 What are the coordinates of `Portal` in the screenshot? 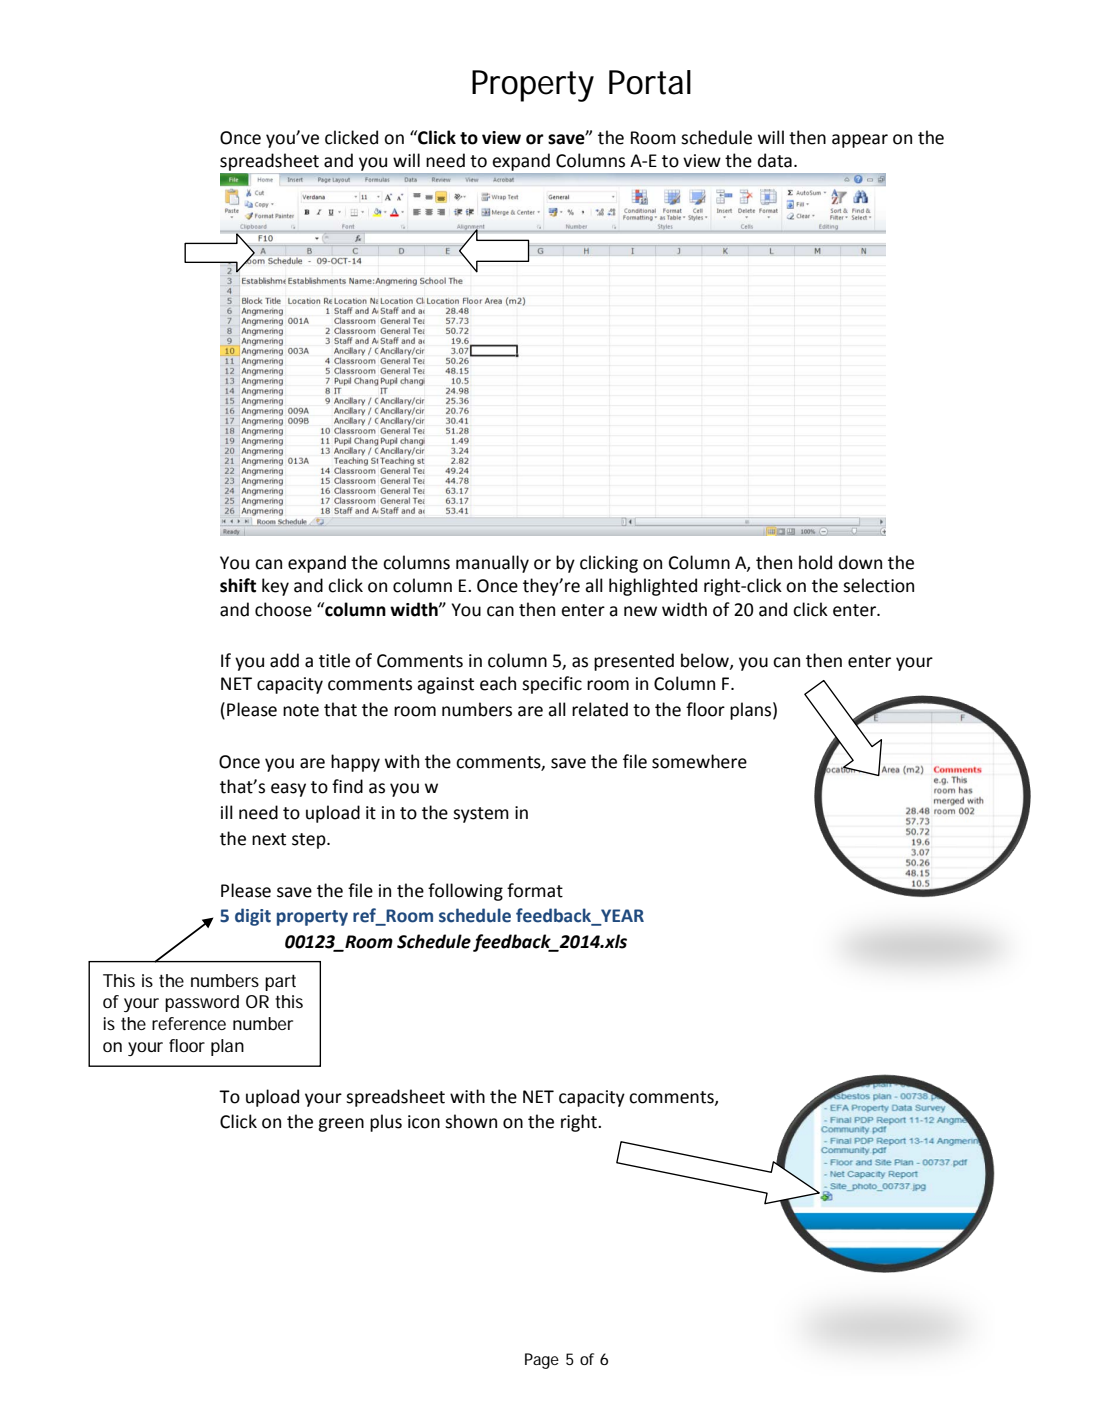 It's located at (650, 82).
